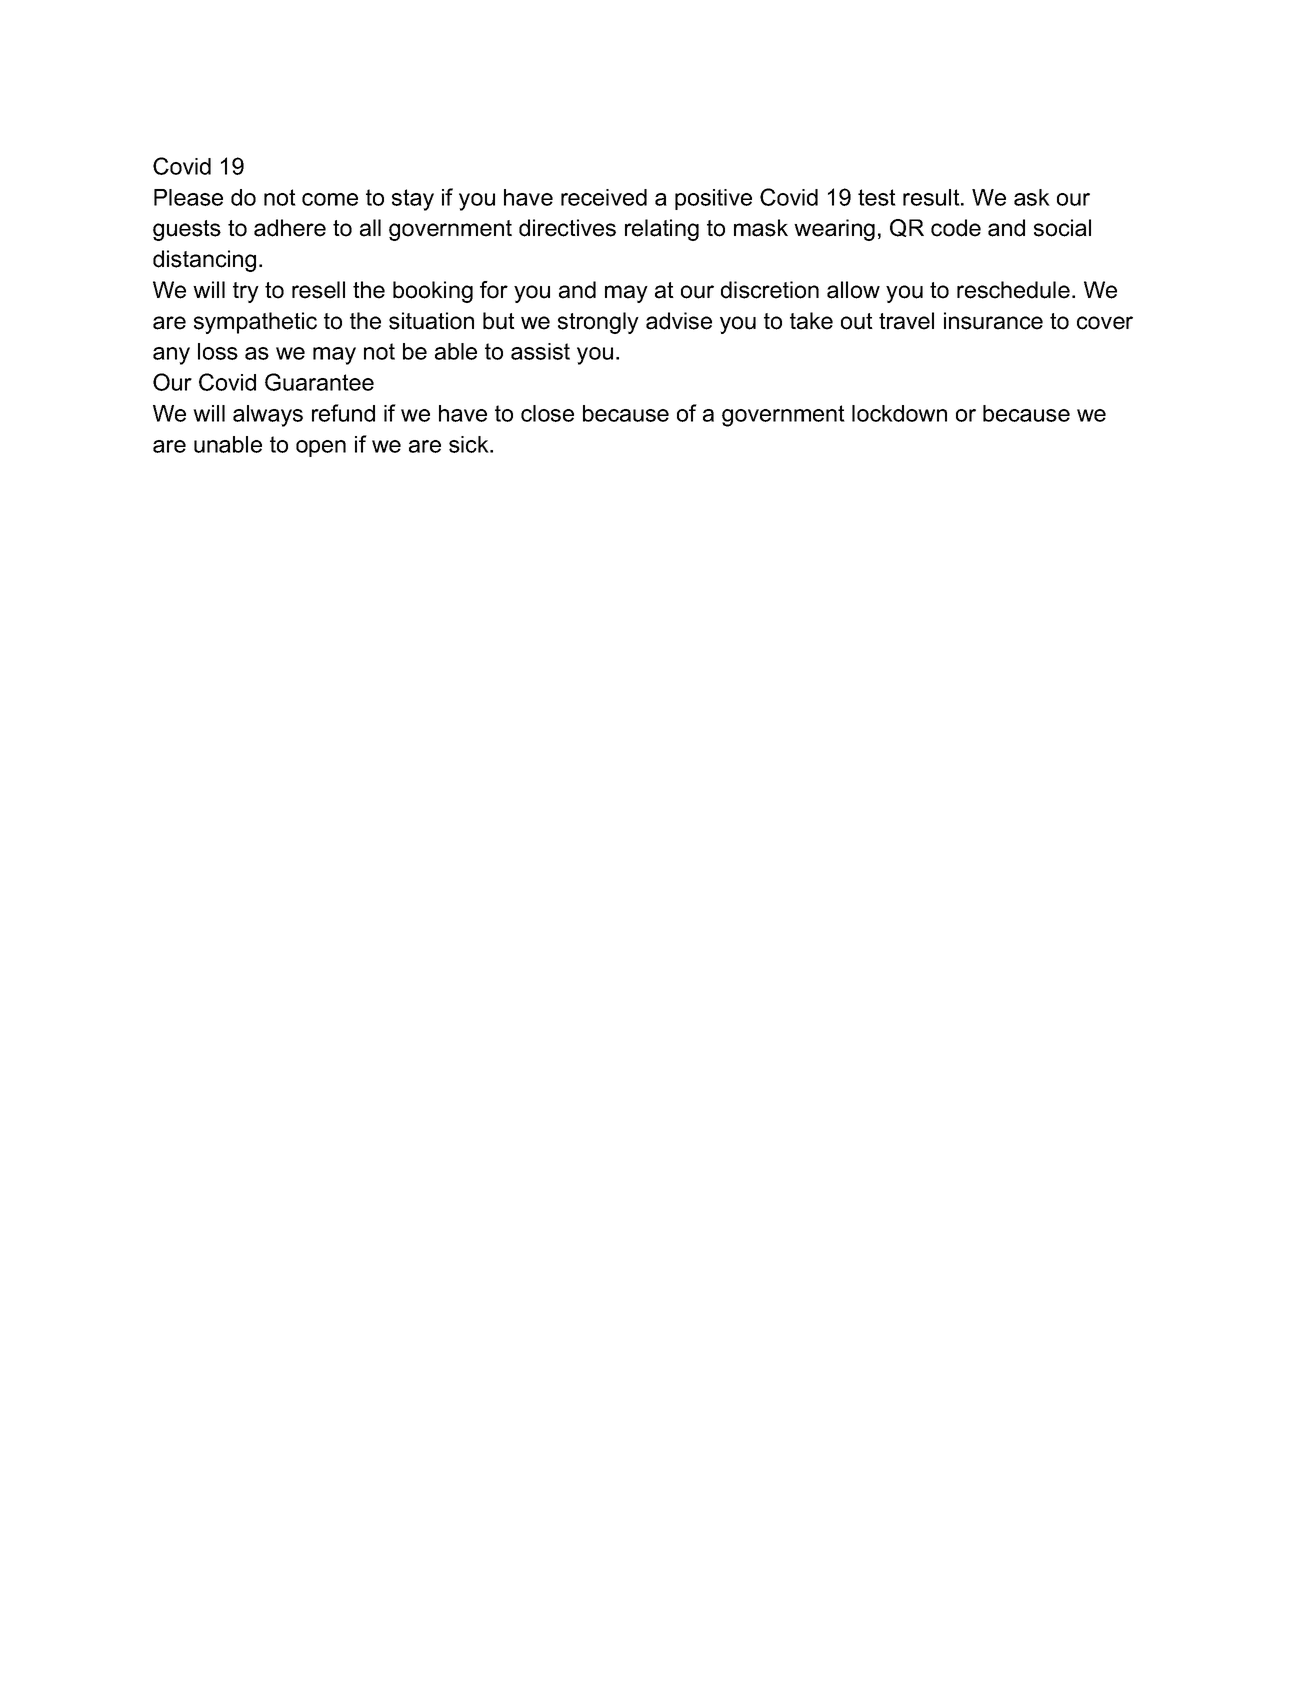 This screenshot has height=1681, width=1299. Describe the element at coordinates (321, 448) in the screenshot. I see `open` at that location.
